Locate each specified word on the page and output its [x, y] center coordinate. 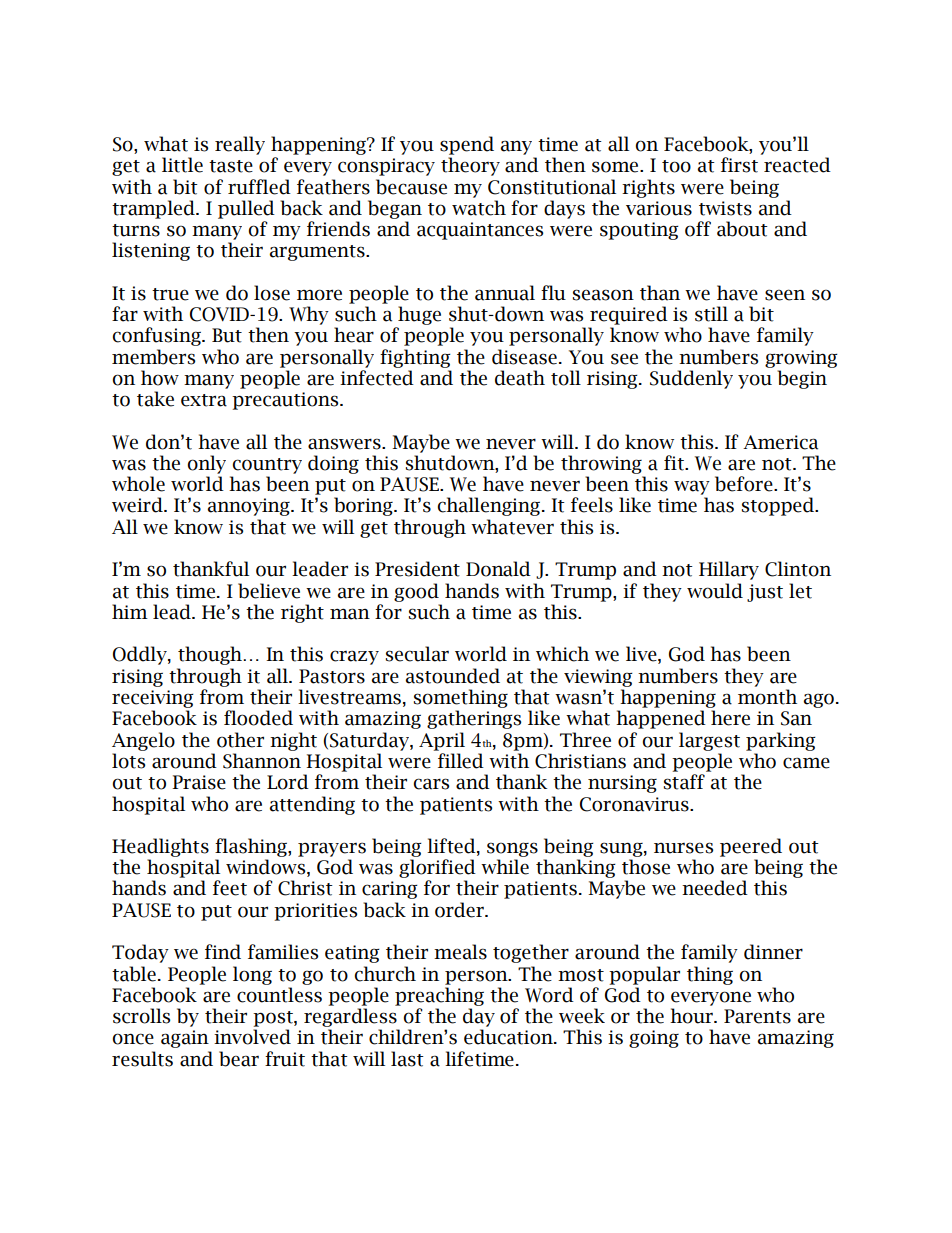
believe [269, 591]
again [185, 1039]
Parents [757, 1016]
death [520, 378]
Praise [199, 782]
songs [512, 849]
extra [204, 400]
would [715, 591]
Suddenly [691, 379]
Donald [498, 569]
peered [751, 847]
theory [470, 166]
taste [231, 166]
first [739, 165]
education [509, 1037]
